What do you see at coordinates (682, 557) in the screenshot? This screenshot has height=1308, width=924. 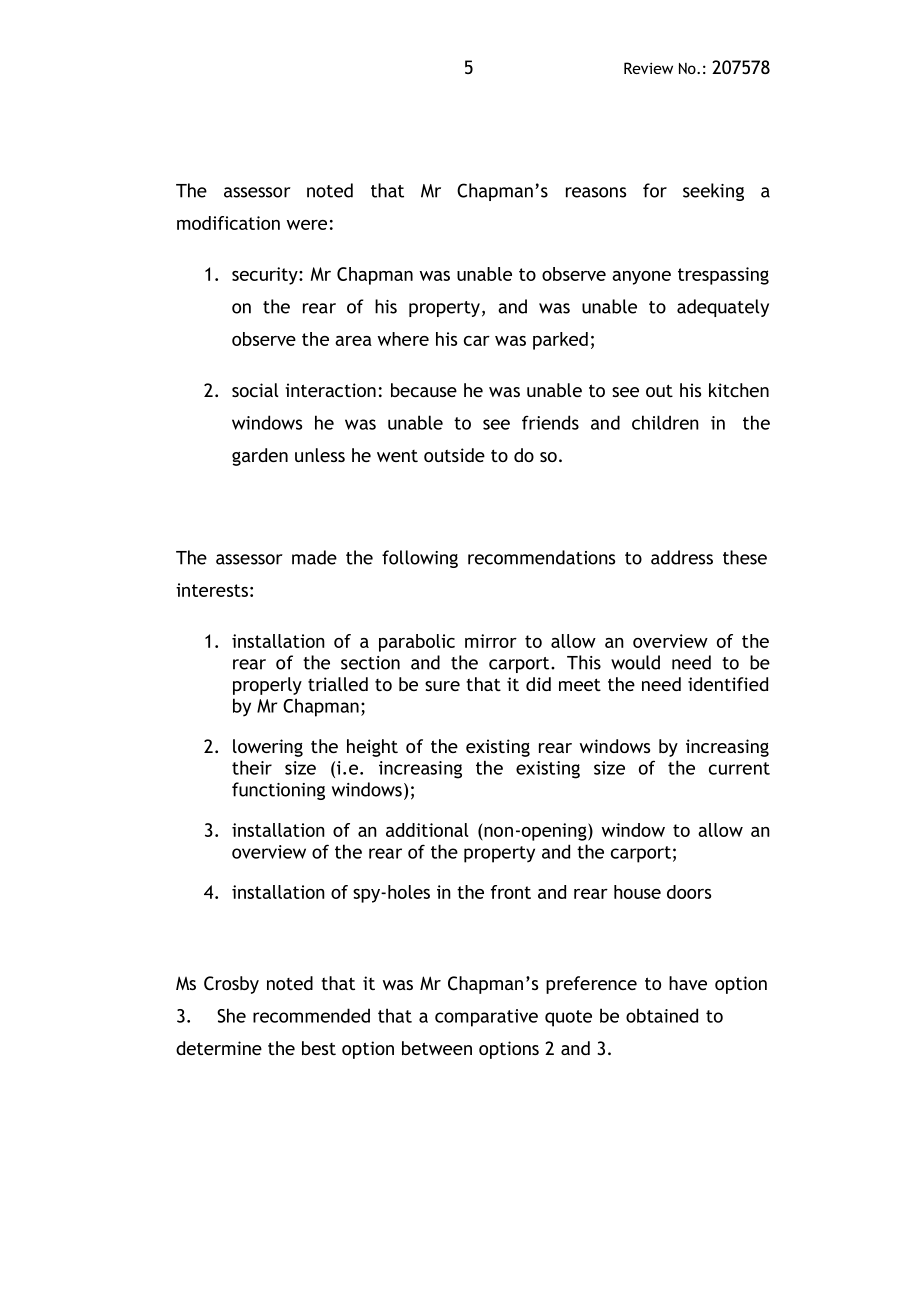 I see `address` at bounding box center [682, 557].
